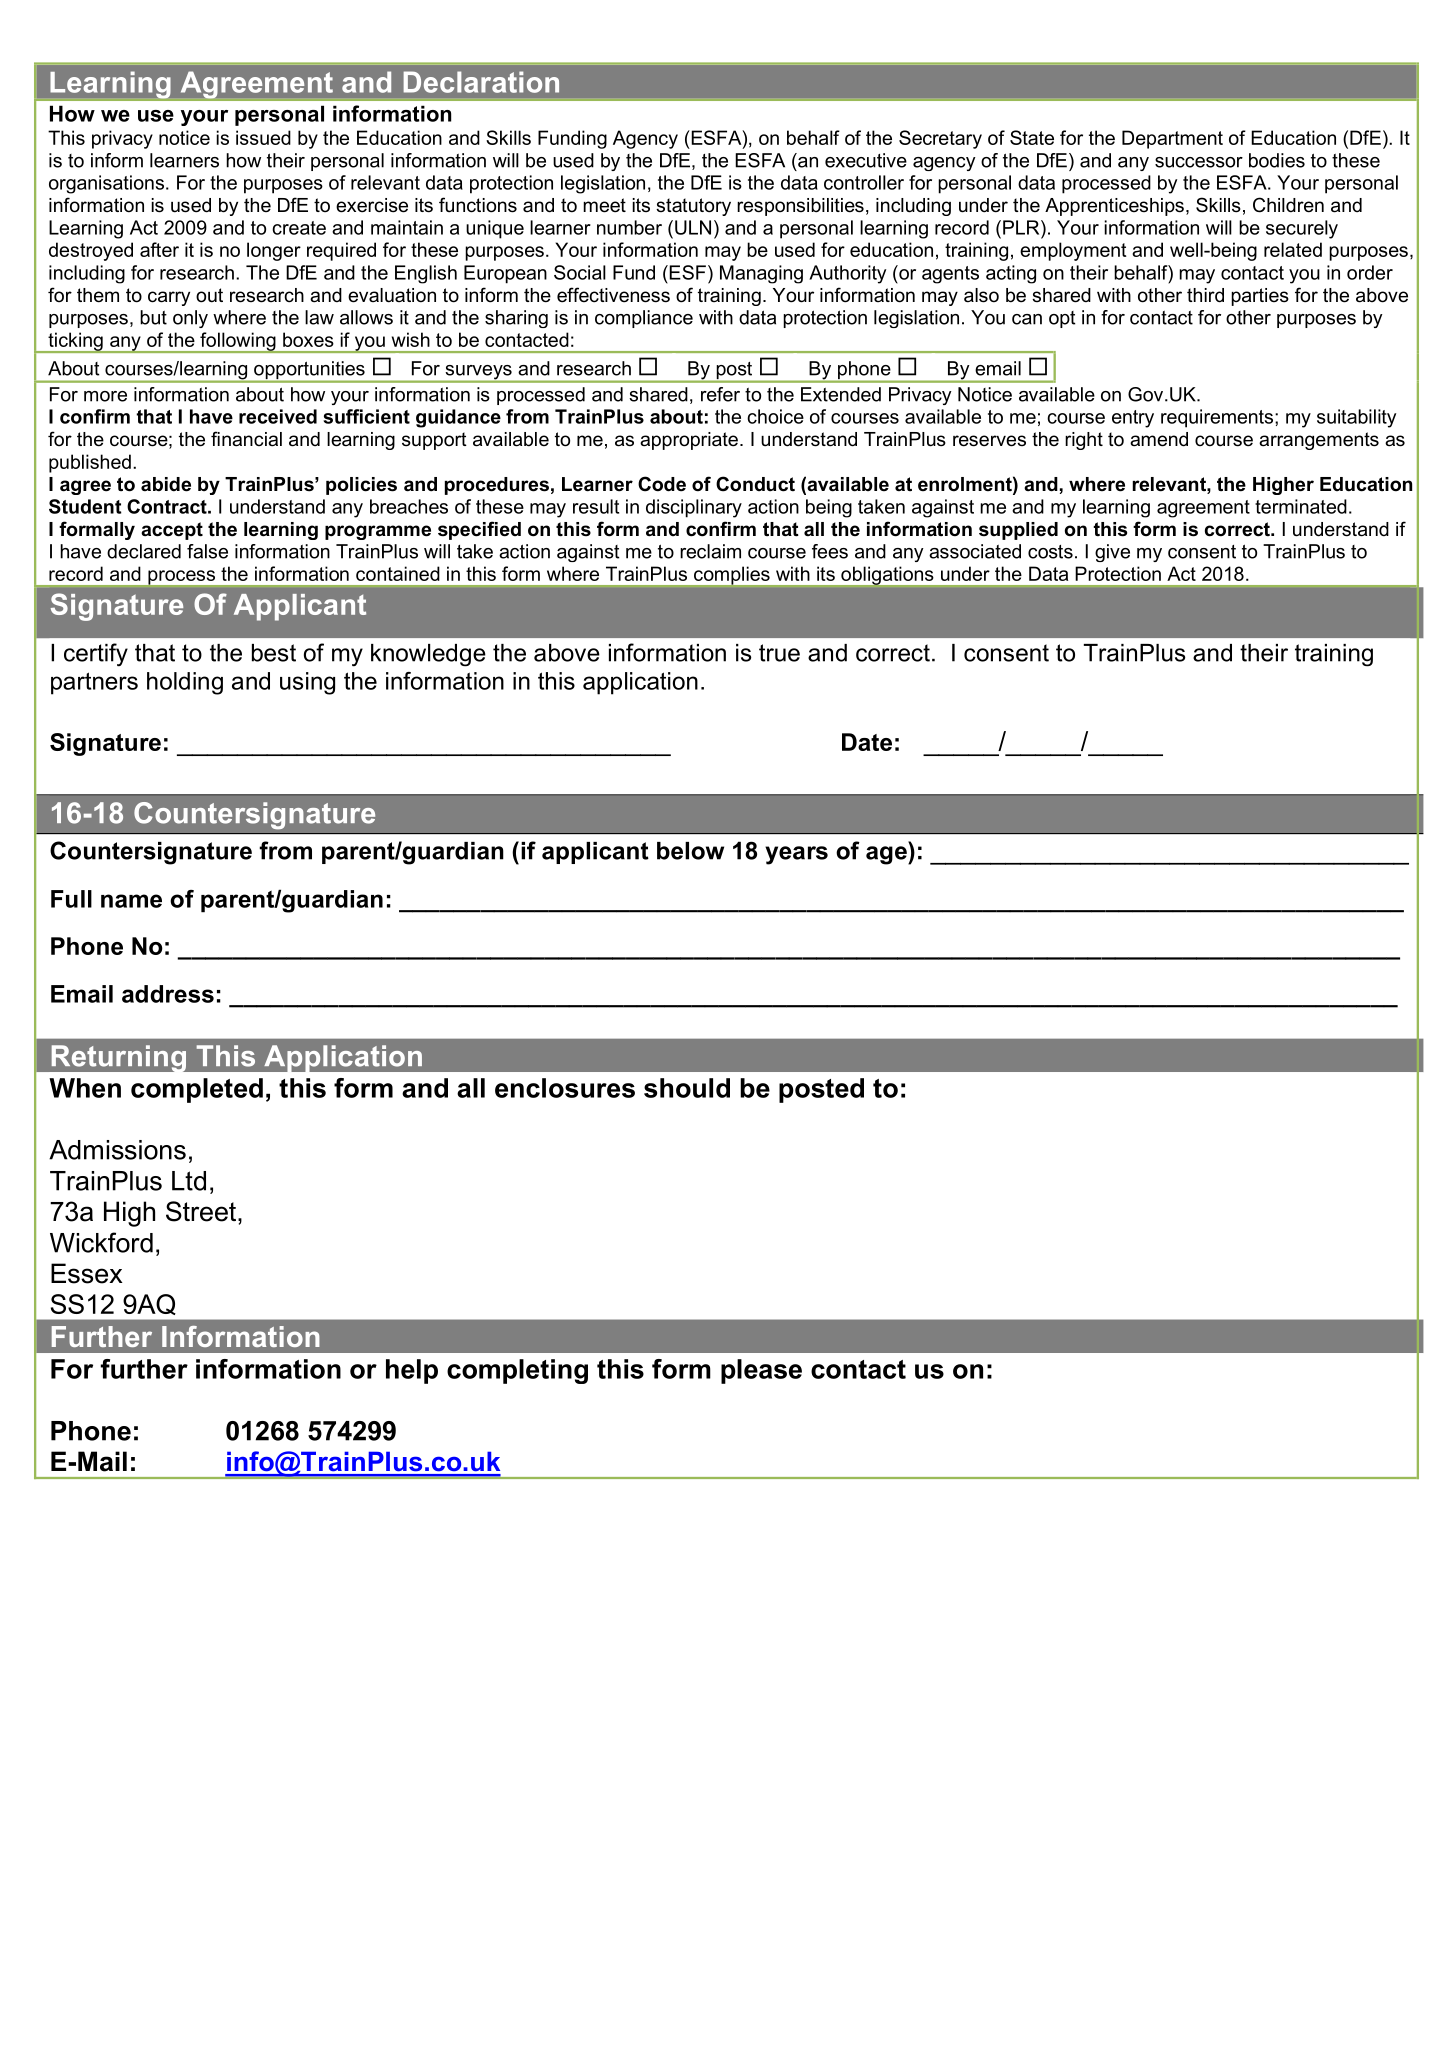  I want to click on Department, so click(1172, 139).
